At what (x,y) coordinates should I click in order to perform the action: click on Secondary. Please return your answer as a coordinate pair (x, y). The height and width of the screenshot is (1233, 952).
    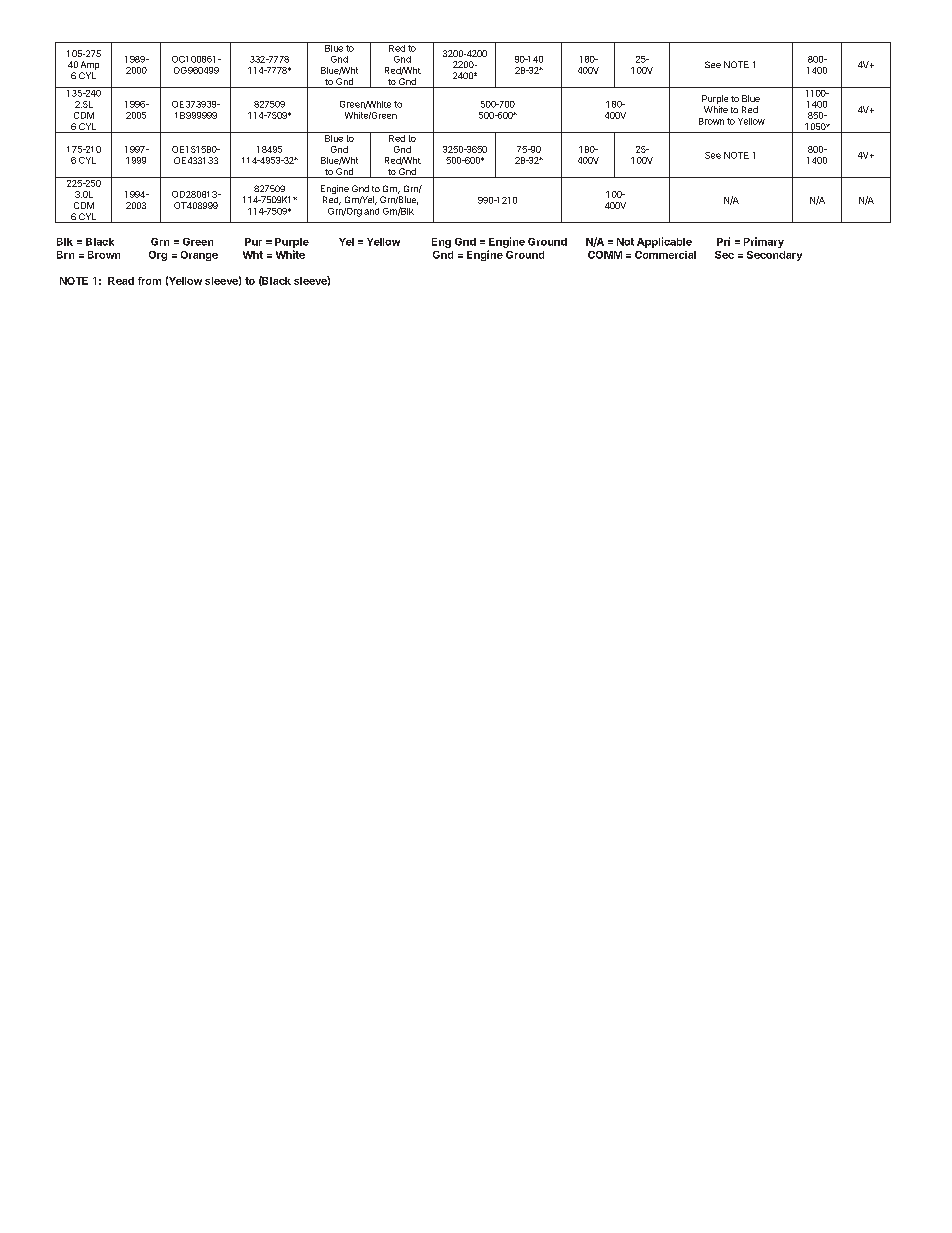
    Looking at the image, I should click on (774, 256).
